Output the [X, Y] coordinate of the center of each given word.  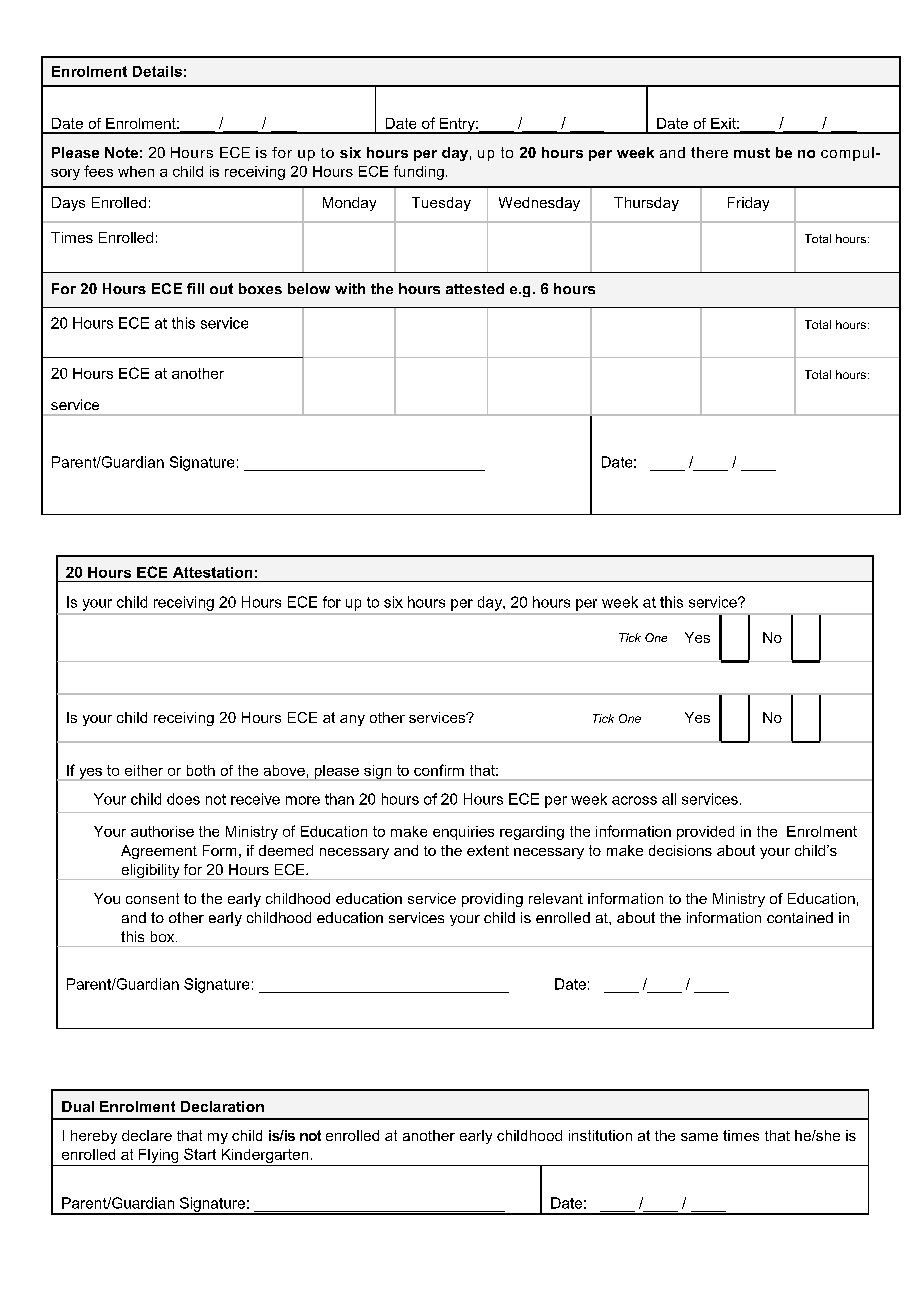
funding [419, 172]
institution [600, 1135]
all [669, 799]
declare [147, 1135]
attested [475, 288]
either [144, 770]
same [699, 1137]
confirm [439, 770]
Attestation [212, 572]
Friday [748, 204]
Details [157, 71]
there [709, 152]
